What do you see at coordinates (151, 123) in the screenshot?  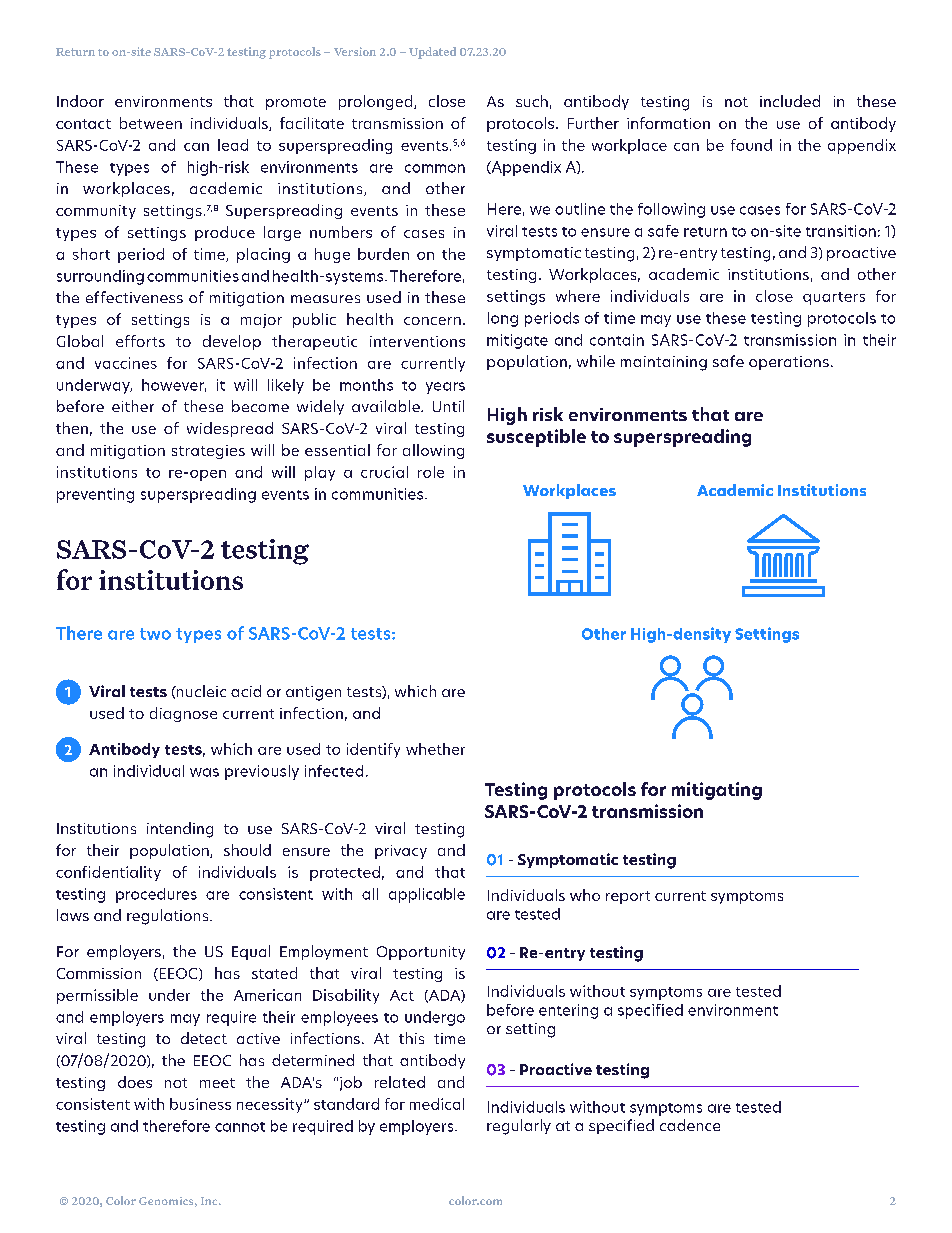 I see `between` at bounding box center [151, 123].
